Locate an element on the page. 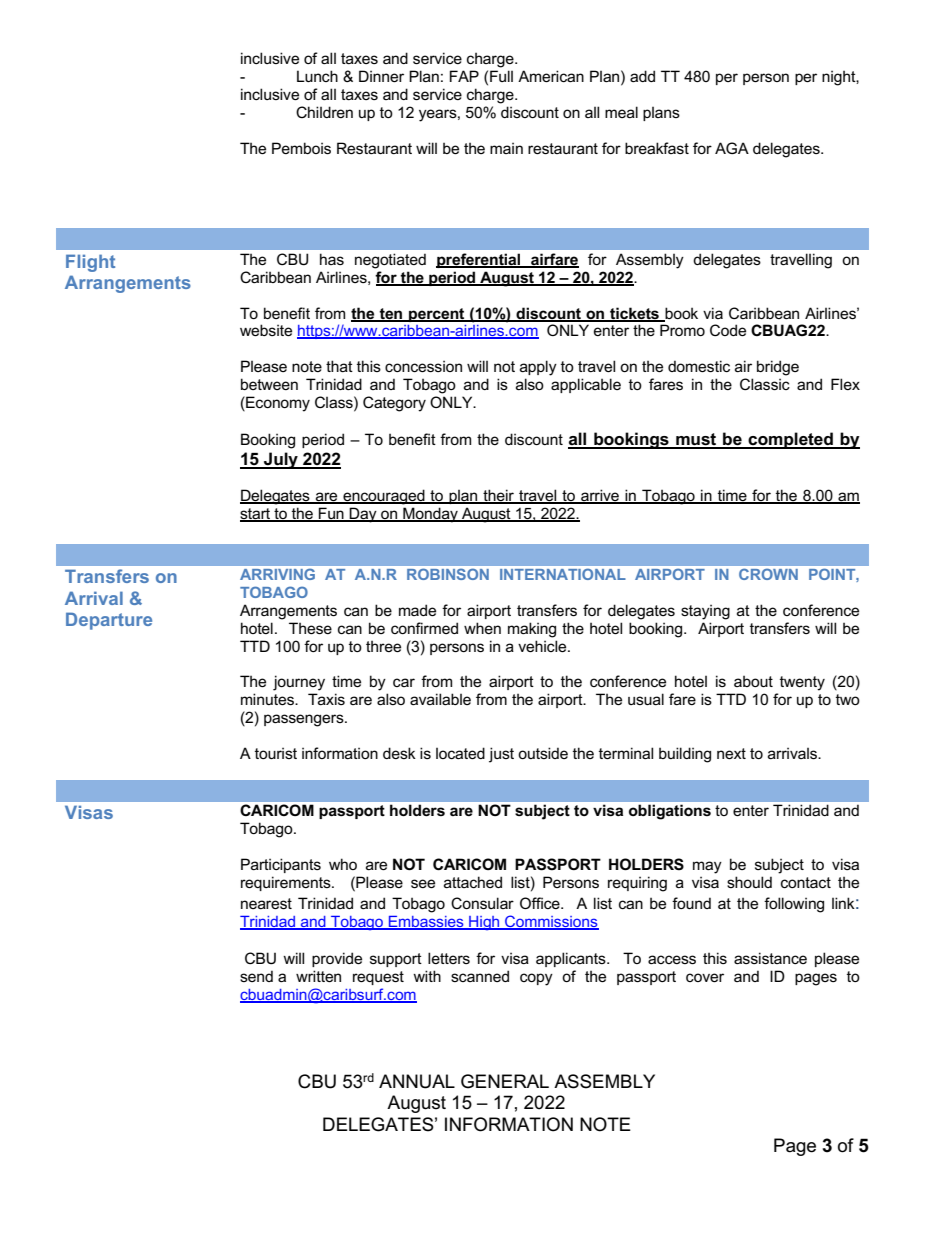  ARRIVING is located at coordinates (277, 574).
